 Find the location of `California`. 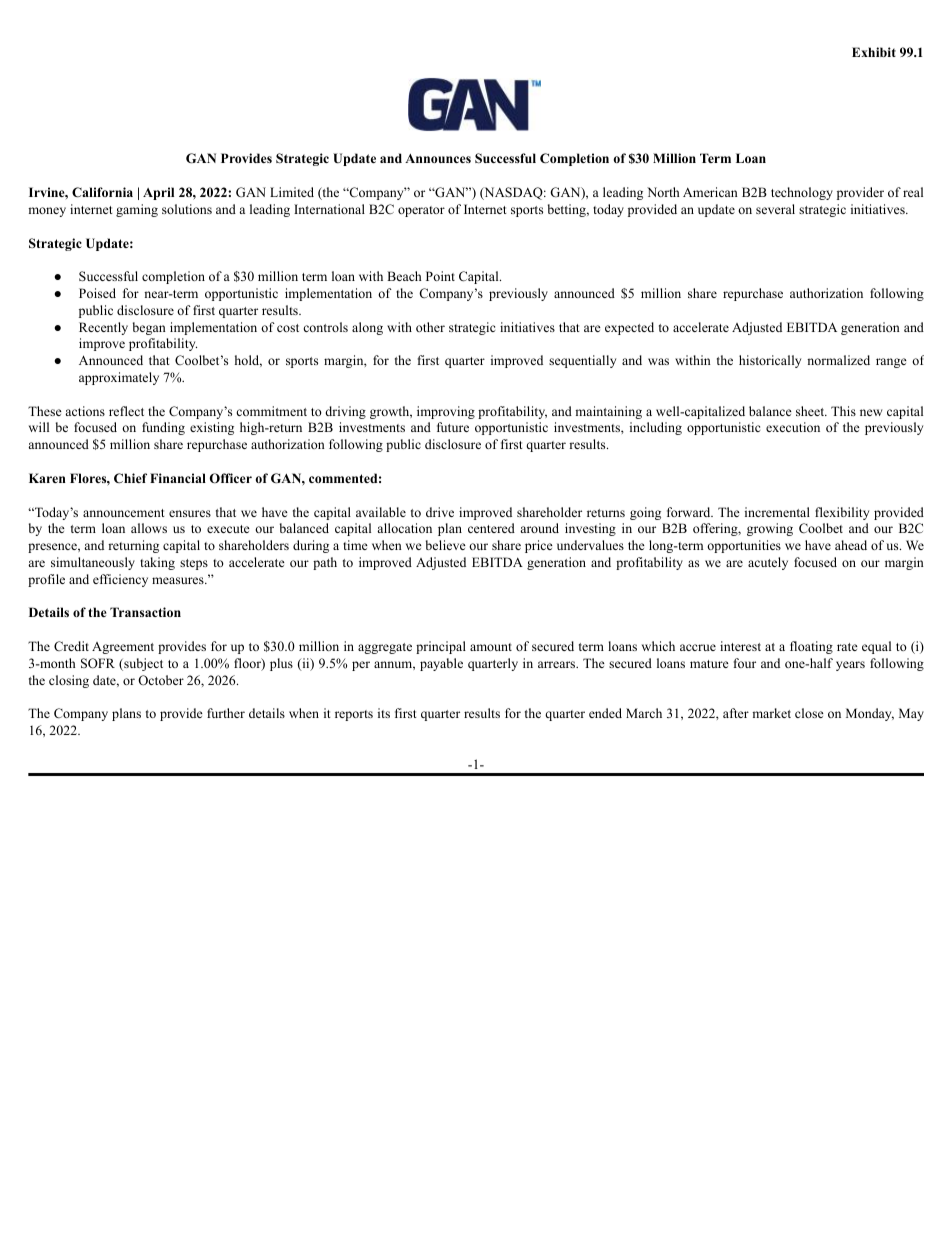

California is located at coordinates (102, 192).
